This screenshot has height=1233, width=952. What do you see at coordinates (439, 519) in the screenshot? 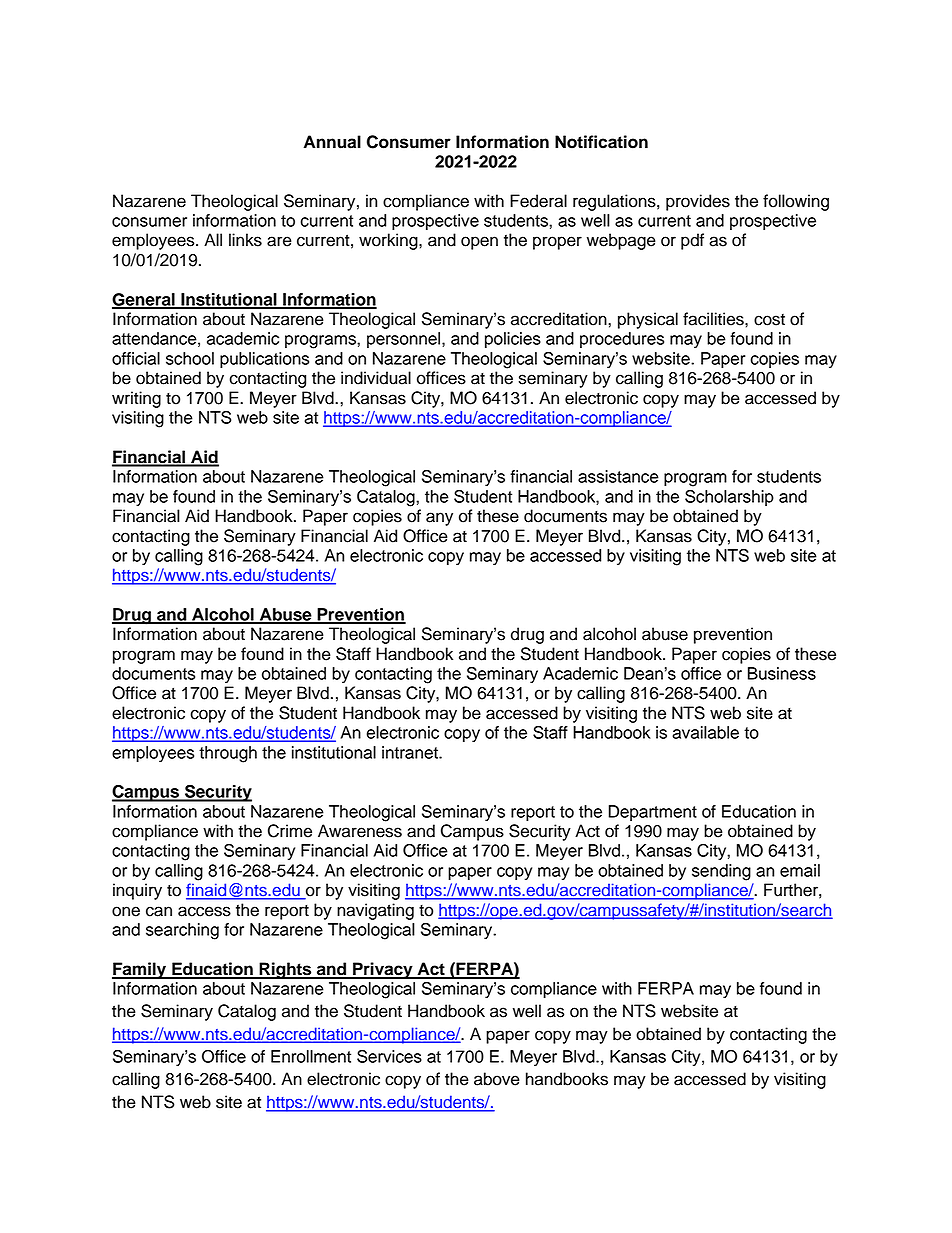
I see `any` at bounding box center [439, 519].
